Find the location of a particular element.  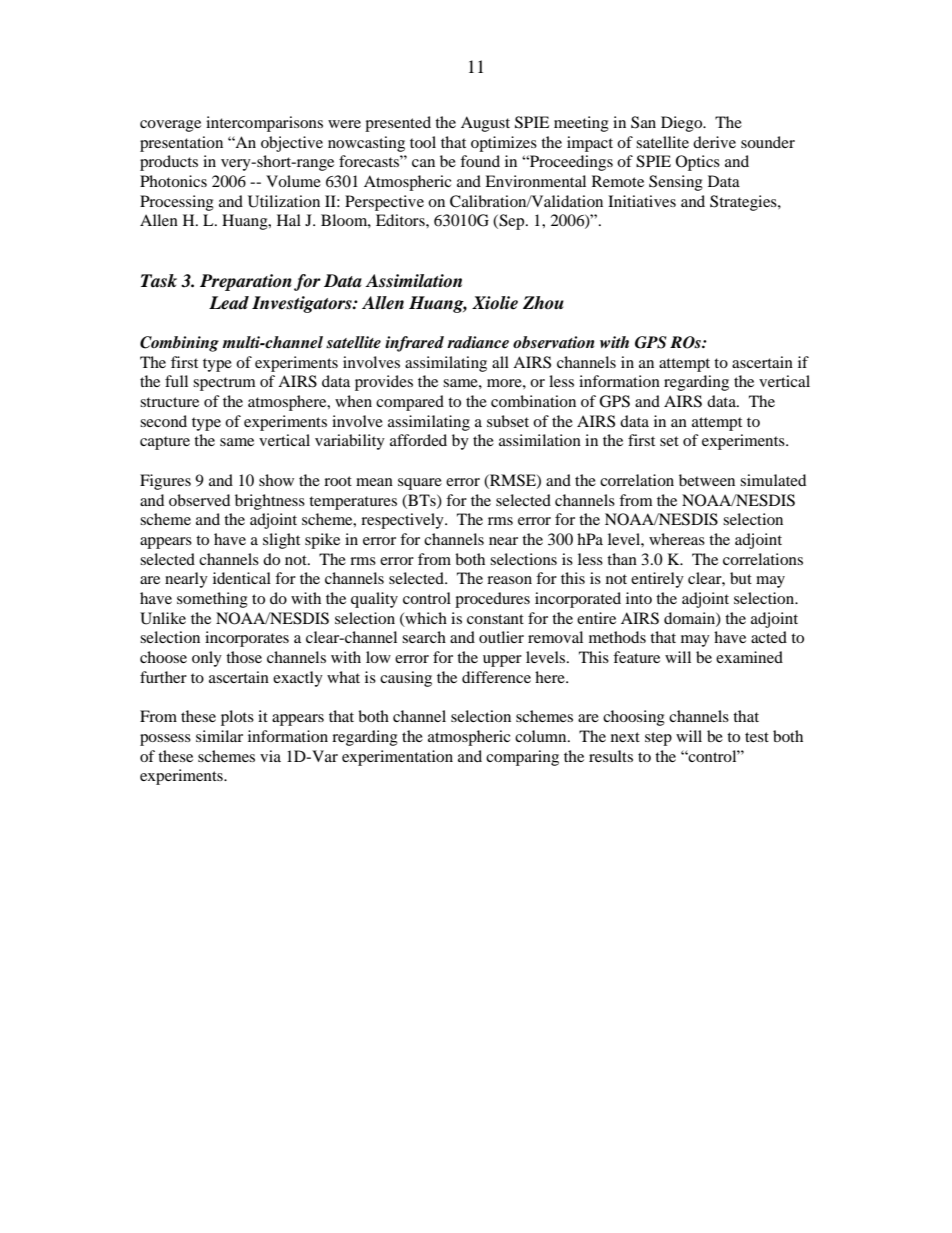

comparing is located at coordinates (522, 758).
